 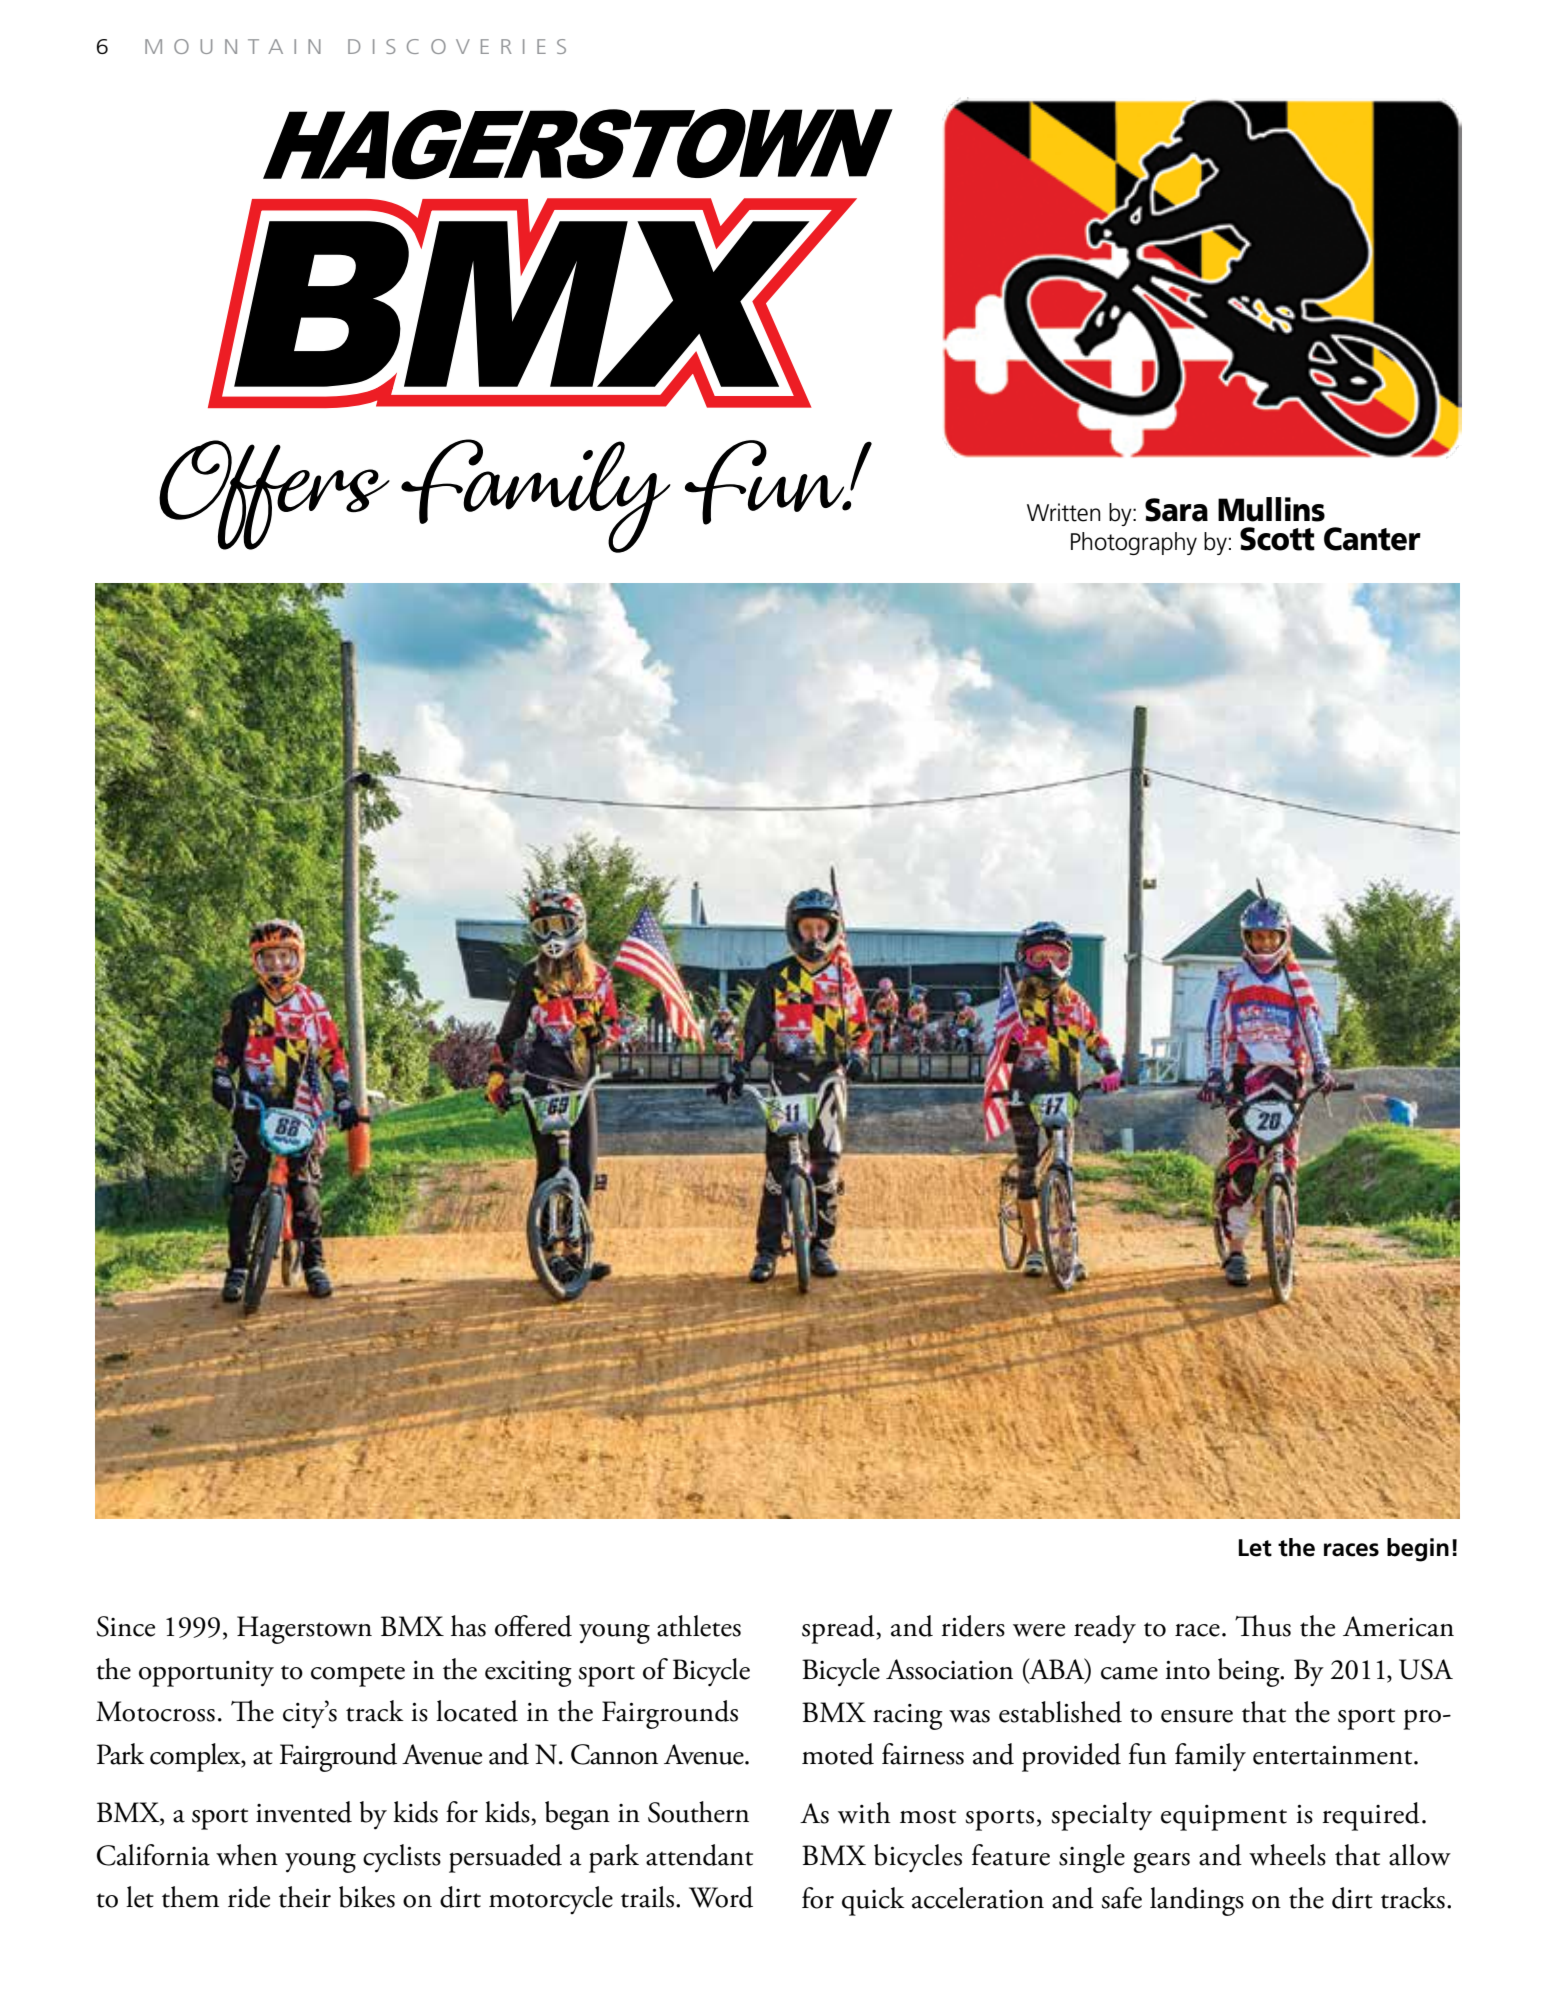 What do you see at coordinates (468, 1626) in the image?
I see `has` at bounding box center [468, 1626].
